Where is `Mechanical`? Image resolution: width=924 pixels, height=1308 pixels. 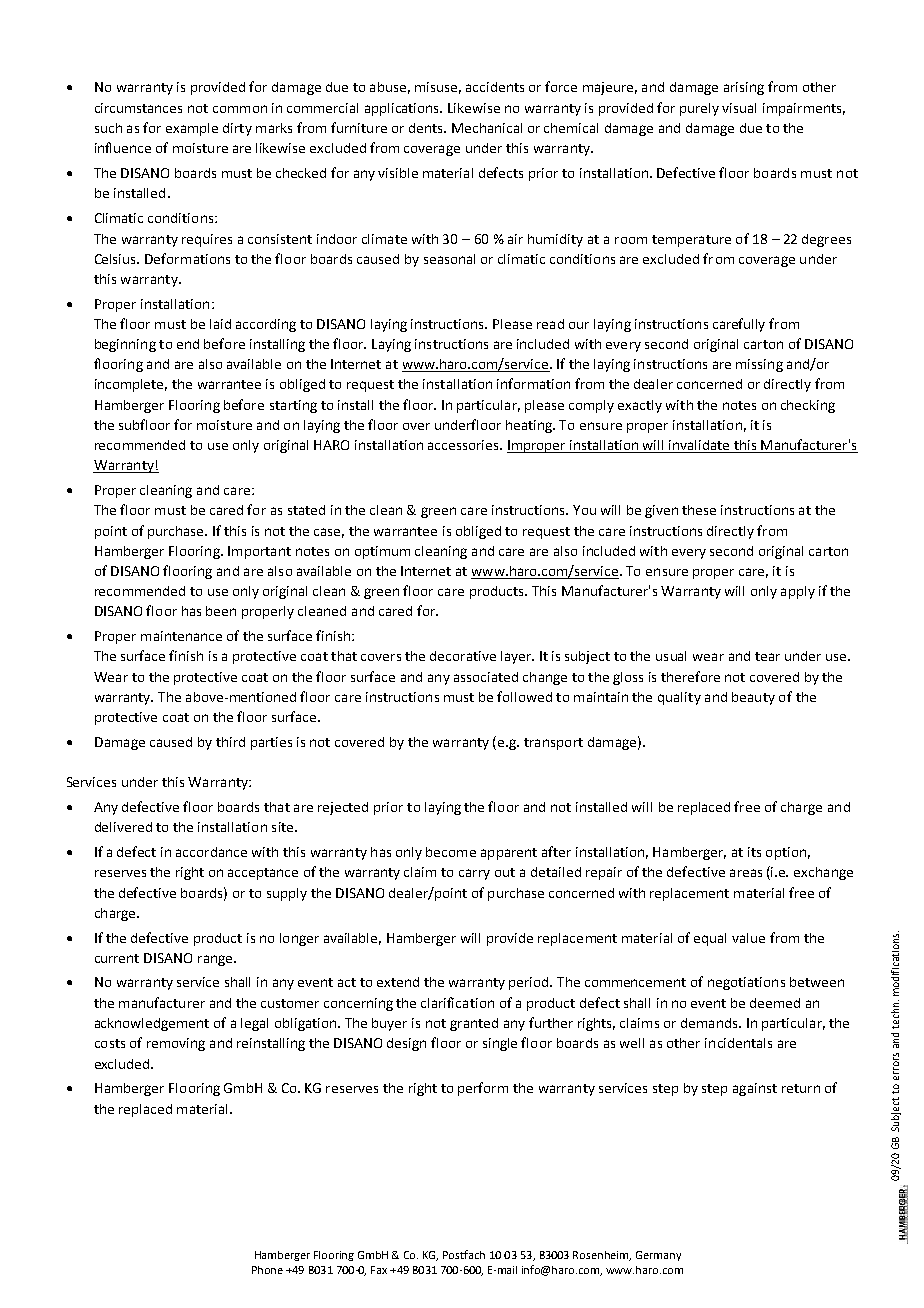
Mechanical is located at coordinates (487, 128).
